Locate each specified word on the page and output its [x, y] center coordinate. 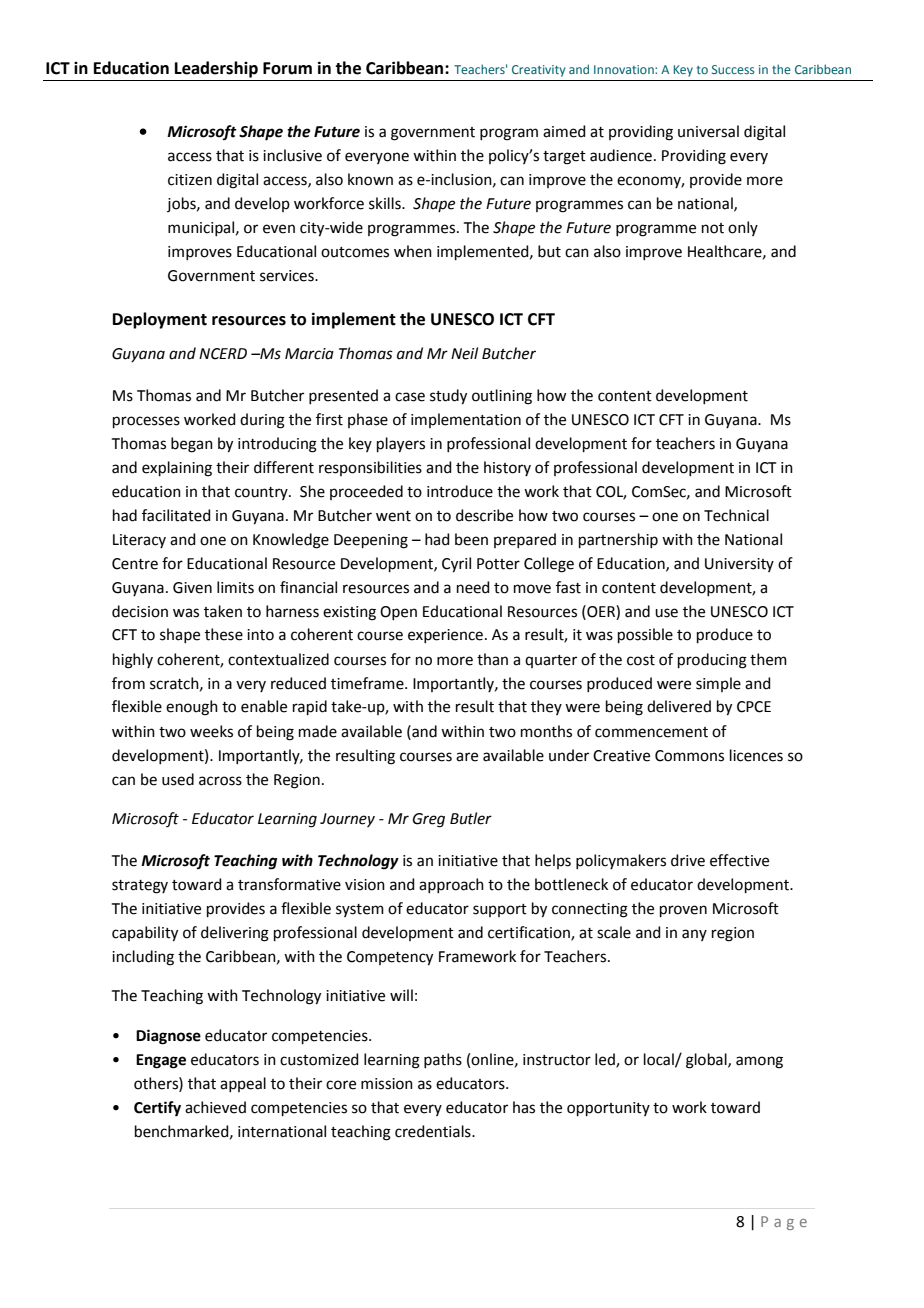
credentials [434, 1131]
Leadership [216, 69]
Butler [471, 818]
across [220, 781]
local [660, 1060]
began [192, 445]
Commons [689, 756]
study [448, 397]
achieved [215, 1107]
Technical [736, 515]
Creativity [538, 71]
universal [708, 131]
